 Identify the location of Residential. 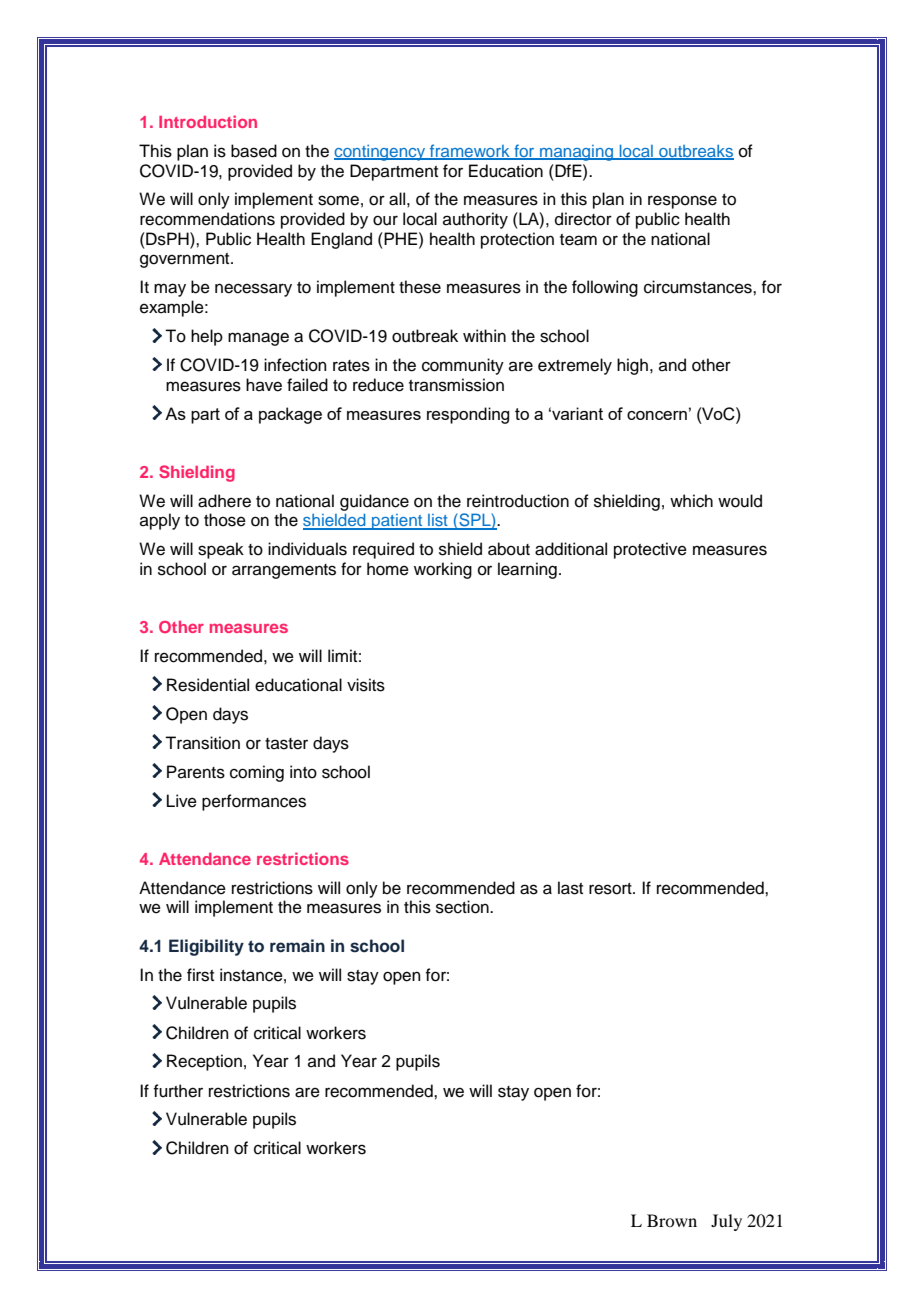
(208, 685).
